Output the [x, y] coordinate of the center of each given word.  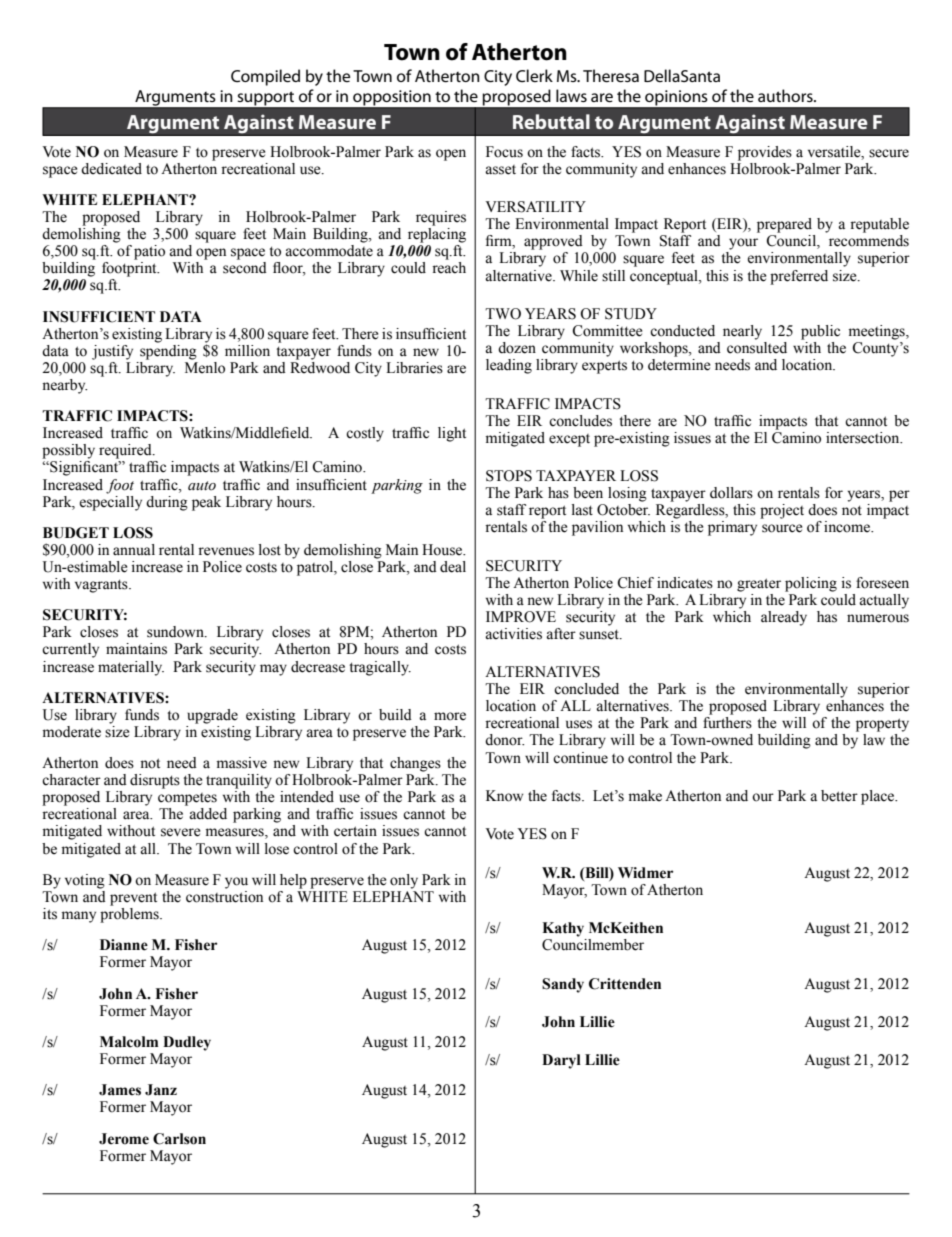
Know [505, 796]
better [839, 796]
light [452, 434]
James [120, 1090]
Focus [504, 152]
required [126, 451]
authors [786, 95]
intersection [864, 438]
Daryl [561, 1061]
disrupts [155, 781]
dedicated [111, 169]
